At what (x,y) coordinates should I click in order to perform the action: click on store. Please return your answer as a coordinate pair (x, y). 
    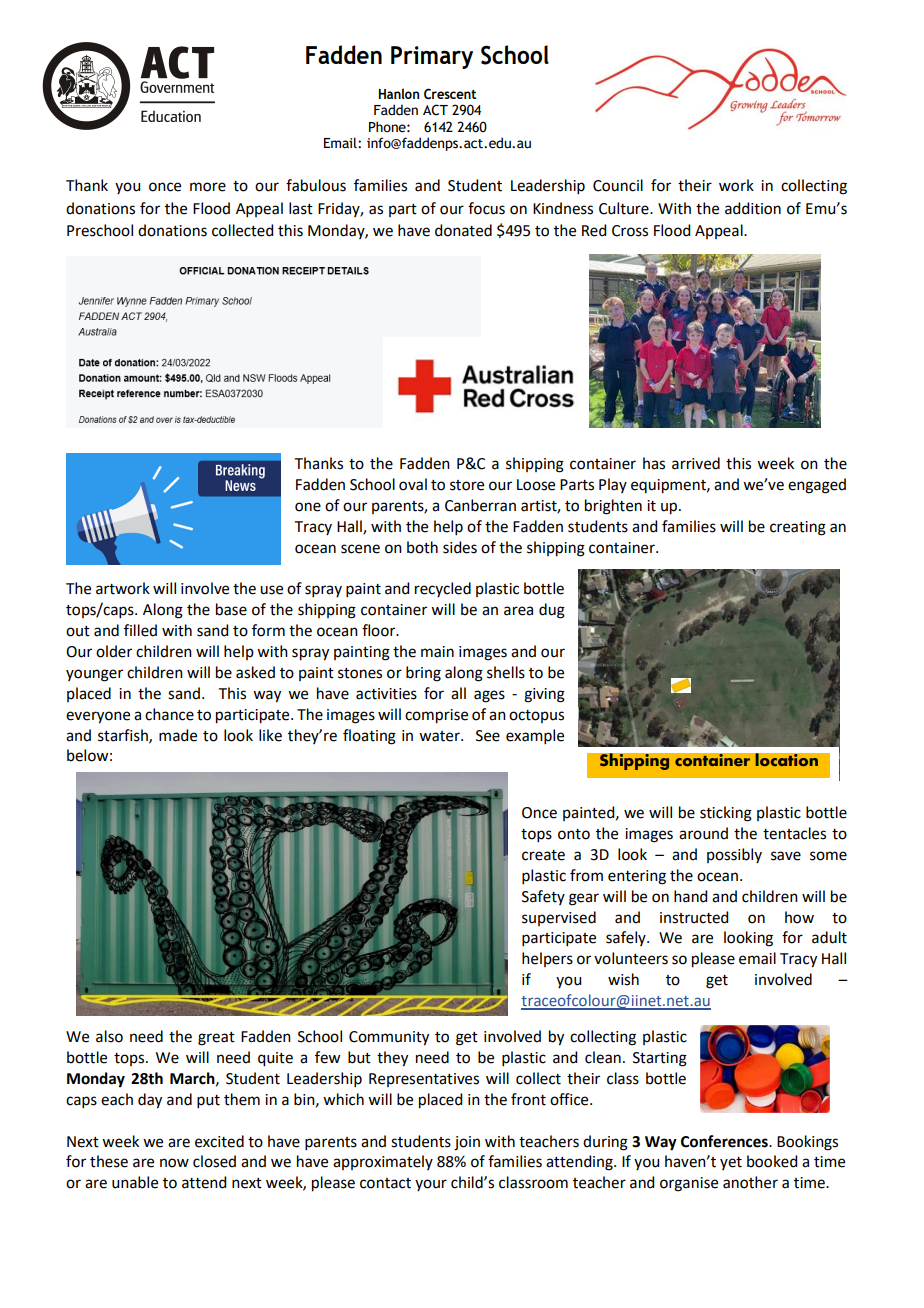
    Looking at the image, I should click on (467, 485).
